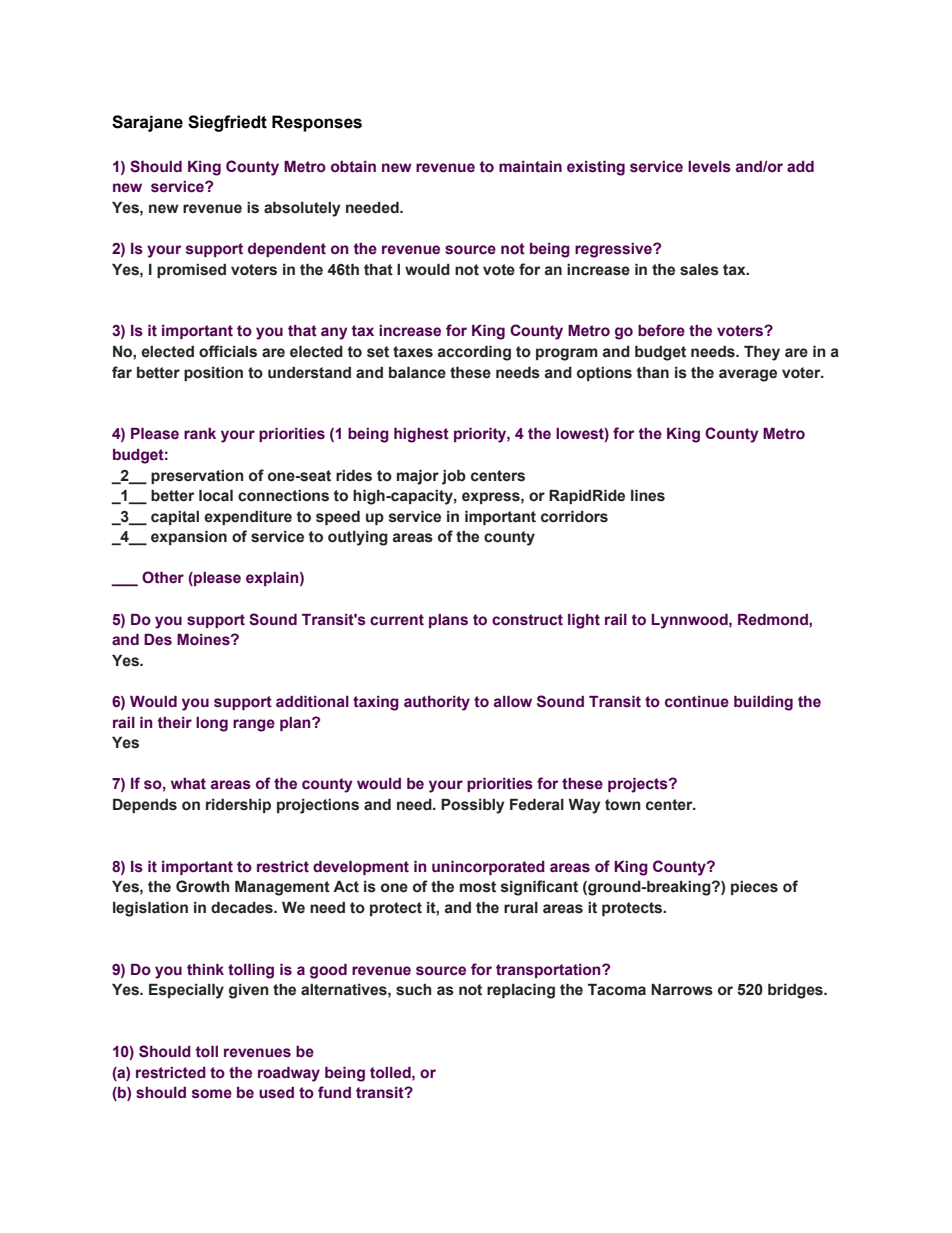 The image size is (952, 1233). Describe the element at coordinates (709, 167) in the screenshot. I see `levels` at that location.
